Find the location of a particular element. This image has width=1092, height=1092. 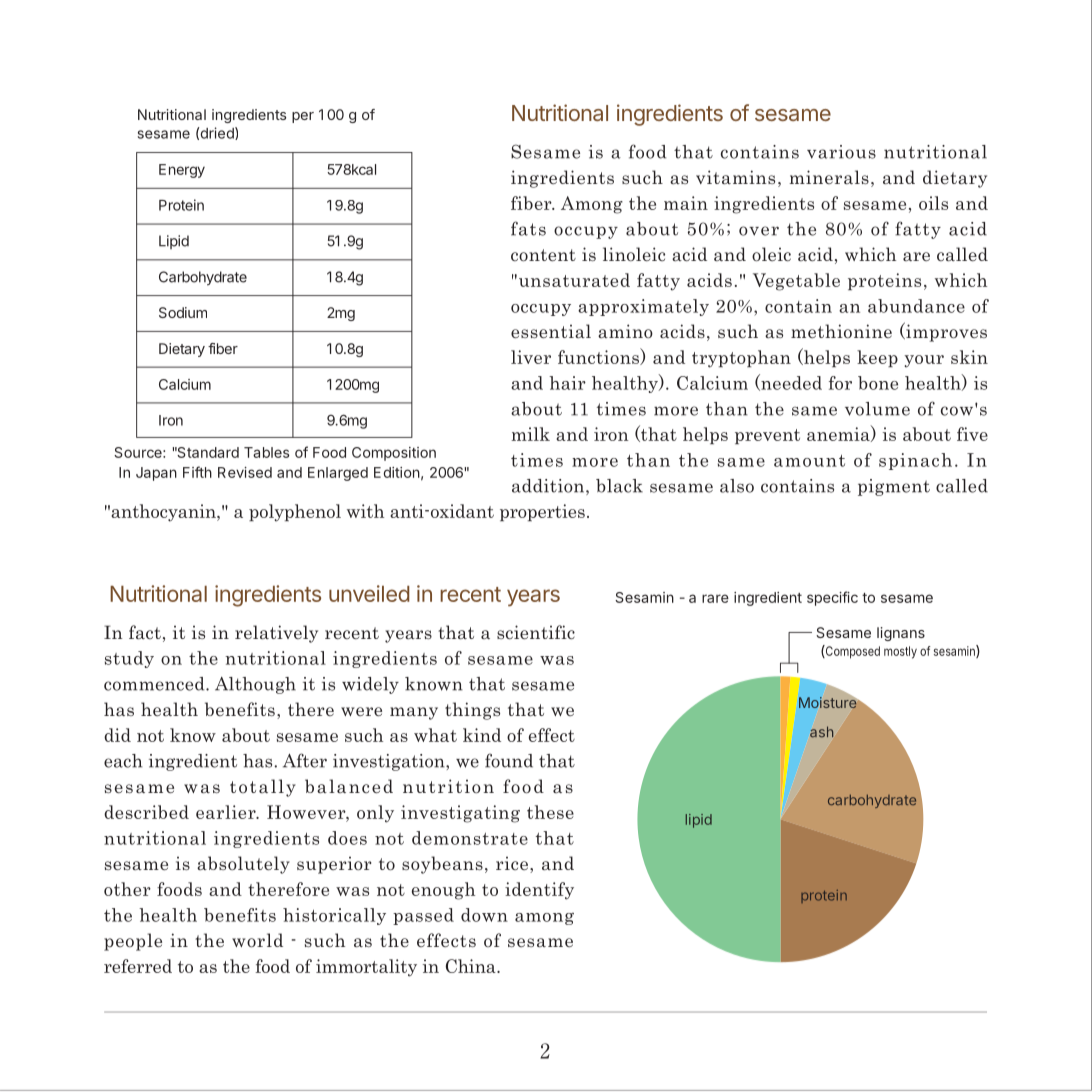

volume is located at coordinates (877, 409).
